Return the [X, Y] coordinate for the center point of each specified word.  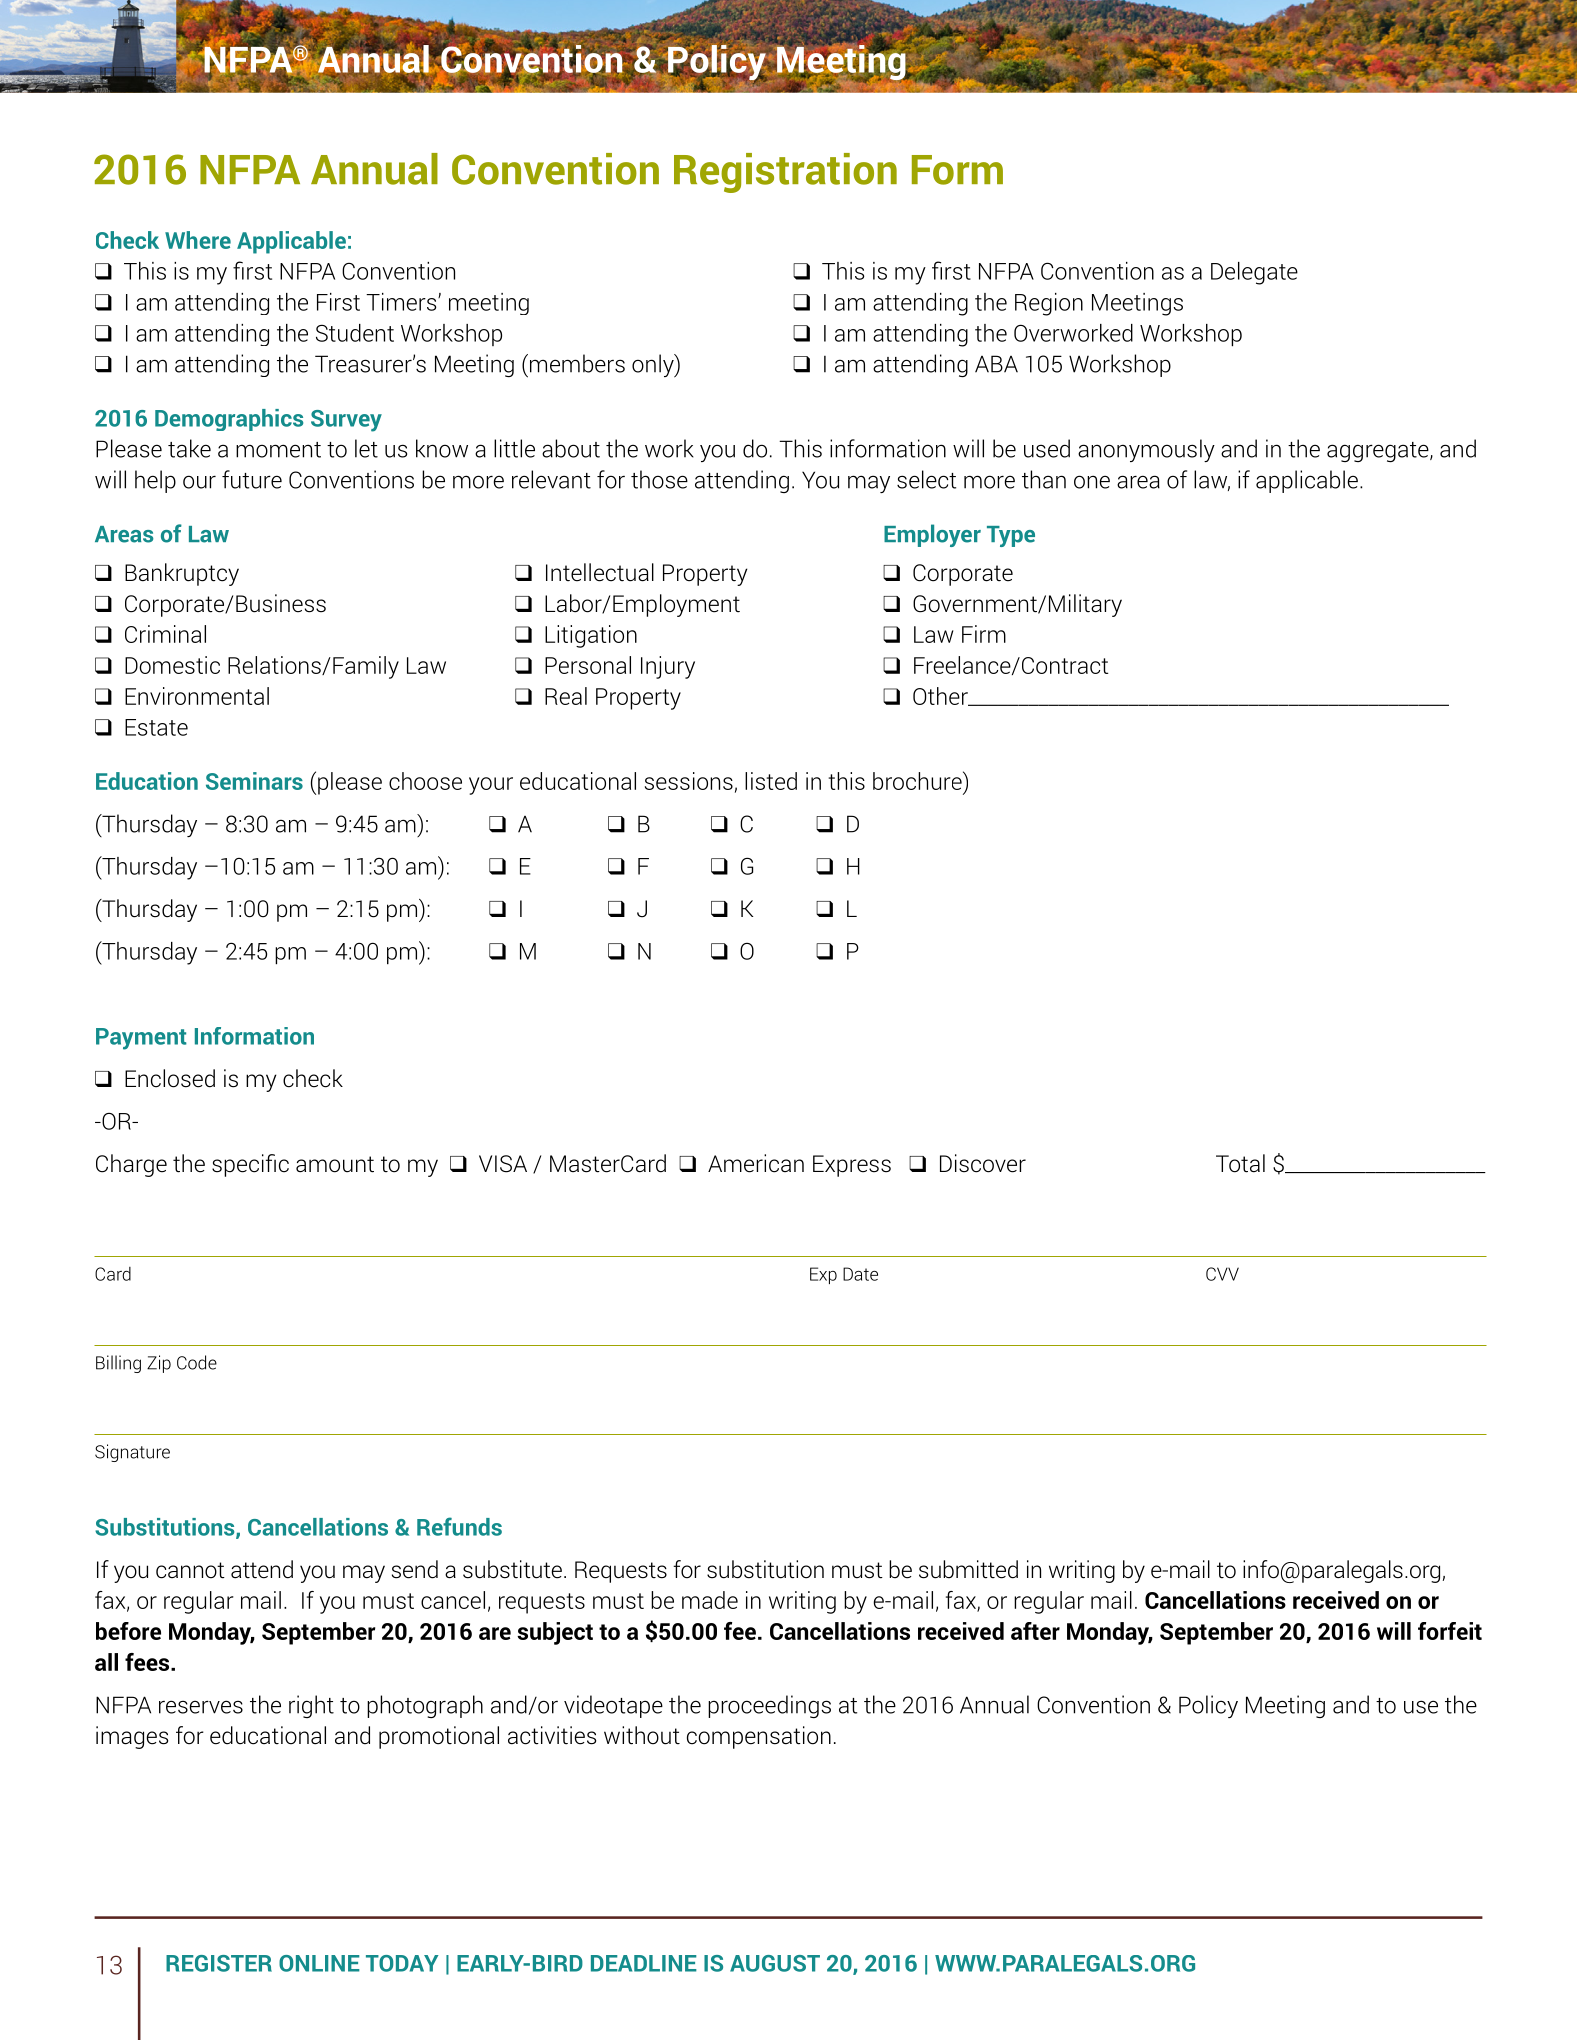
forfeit [1450, 1631]
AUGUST [775, 1963]
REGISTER [219, 1963]
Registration [785, 173]
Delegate [1254, 273]
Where [198, 240]
